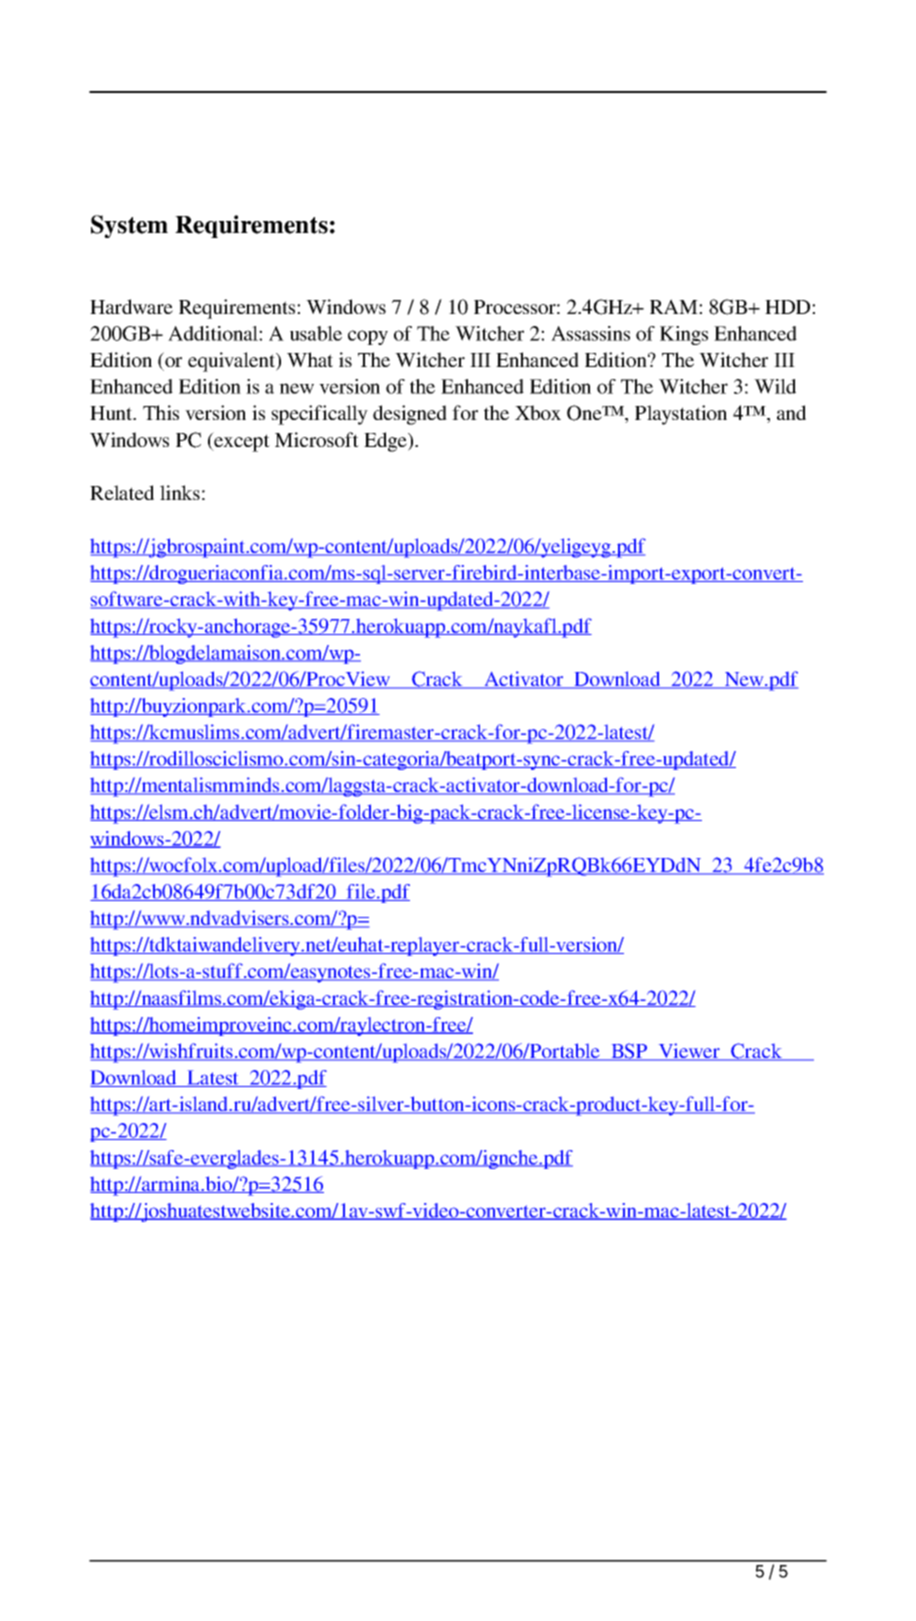 The width and height of the screenshot is (916, 1621). Describe the element at coordinates (180, 492) in the screenshot. I see `links` at that location.
